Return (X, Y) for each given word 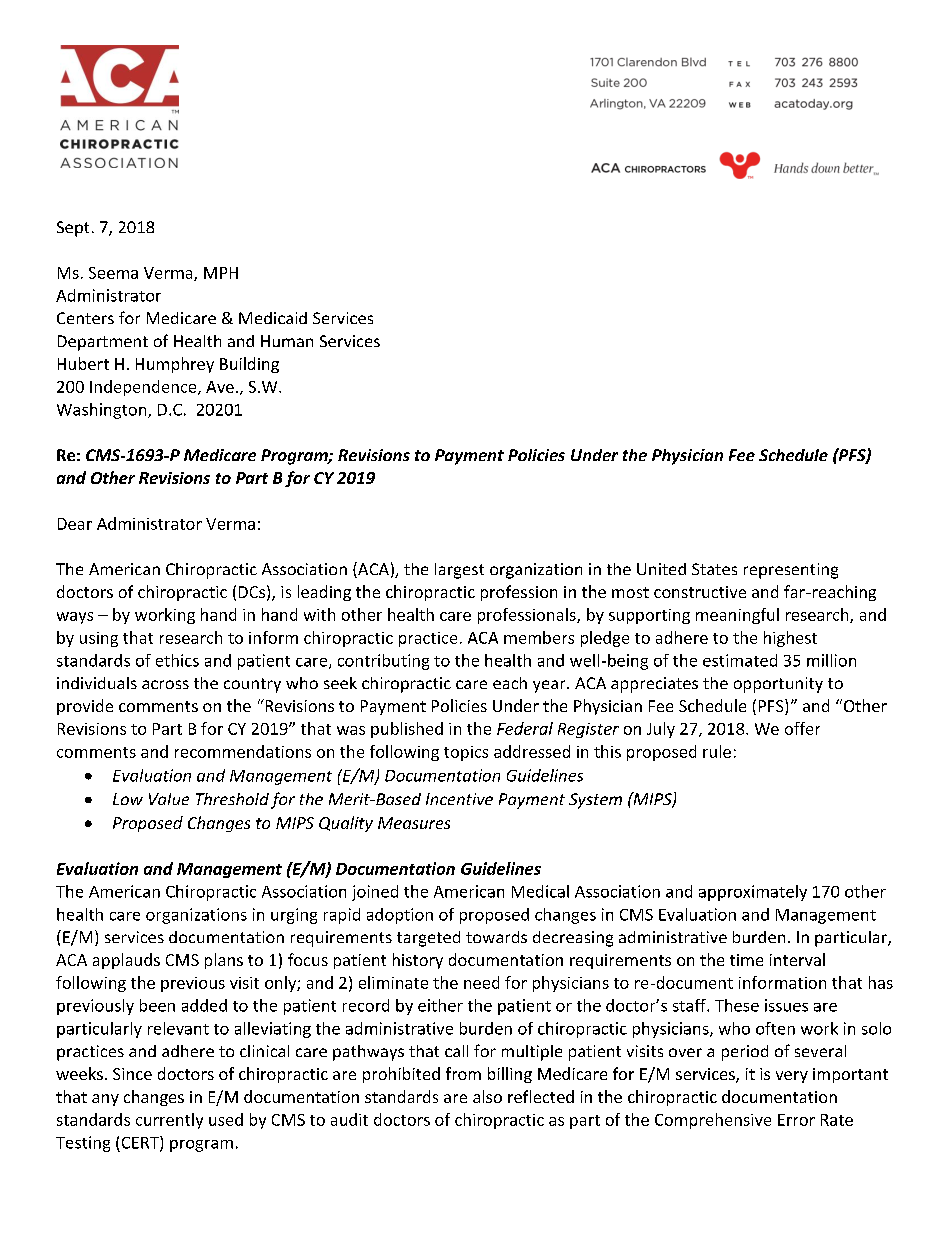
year (550, 686)
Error (796, 1120)
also (487, 1096)
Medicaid (273, 318)
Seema (113, 273)
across (165, 684)
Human (287, 341)
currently (169, 1121)
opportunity (778, 685)
